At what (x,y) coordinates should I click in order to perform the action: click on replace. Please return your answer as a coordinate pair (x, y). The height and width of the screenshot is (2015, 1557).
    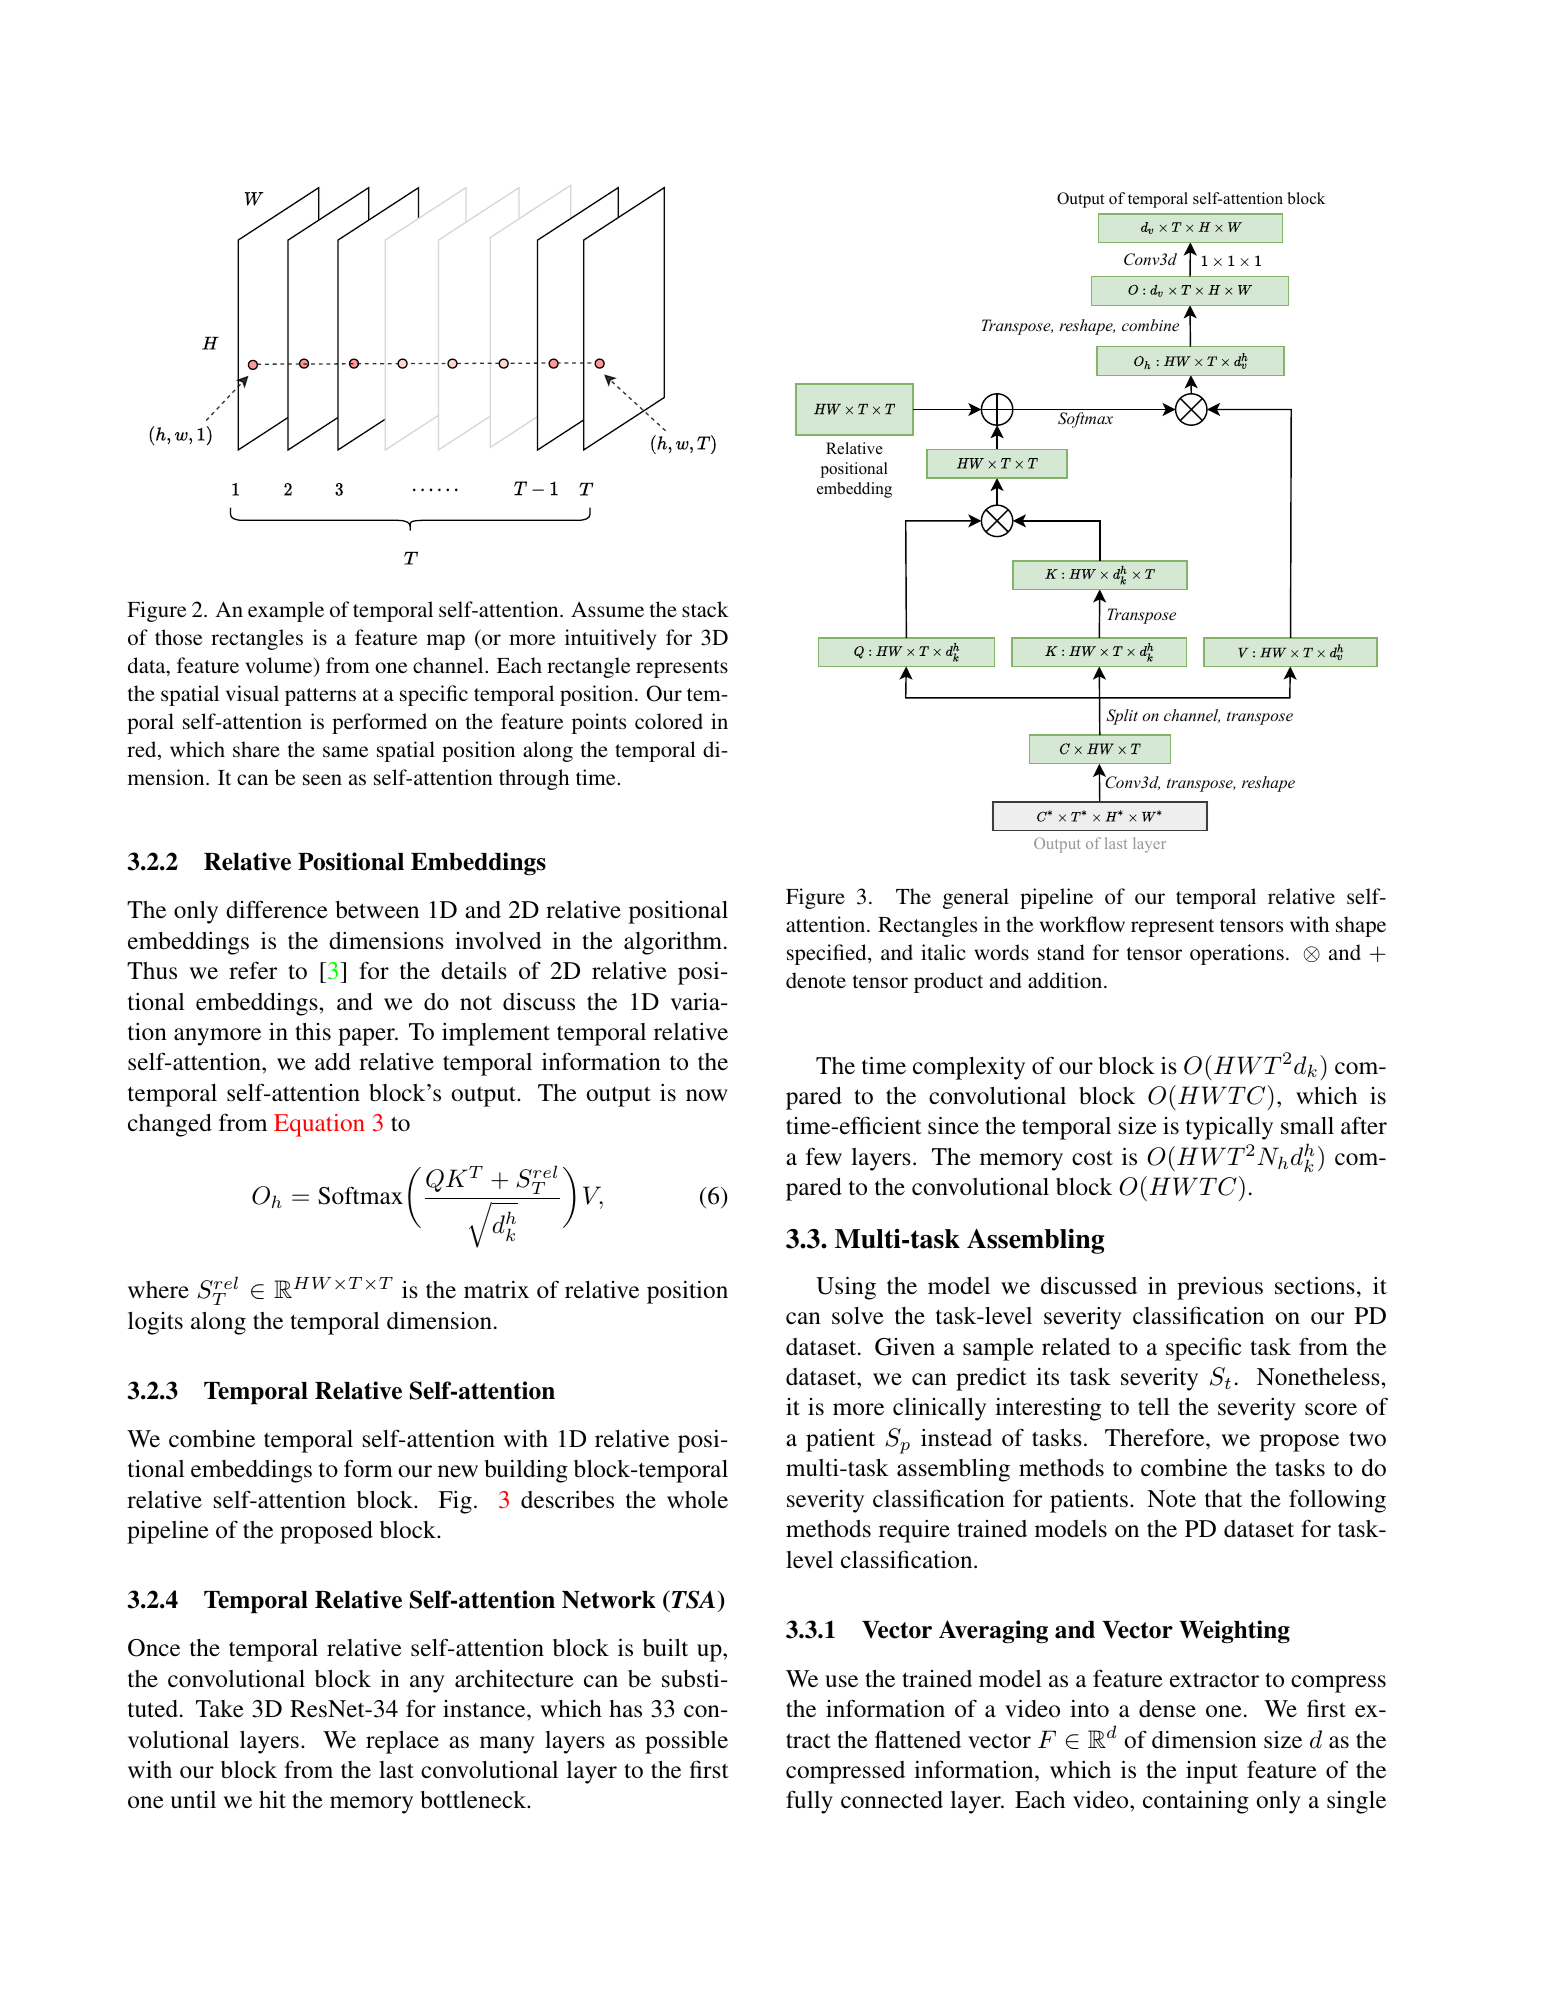
    Looking at the image, I should click on (402, 1742).
